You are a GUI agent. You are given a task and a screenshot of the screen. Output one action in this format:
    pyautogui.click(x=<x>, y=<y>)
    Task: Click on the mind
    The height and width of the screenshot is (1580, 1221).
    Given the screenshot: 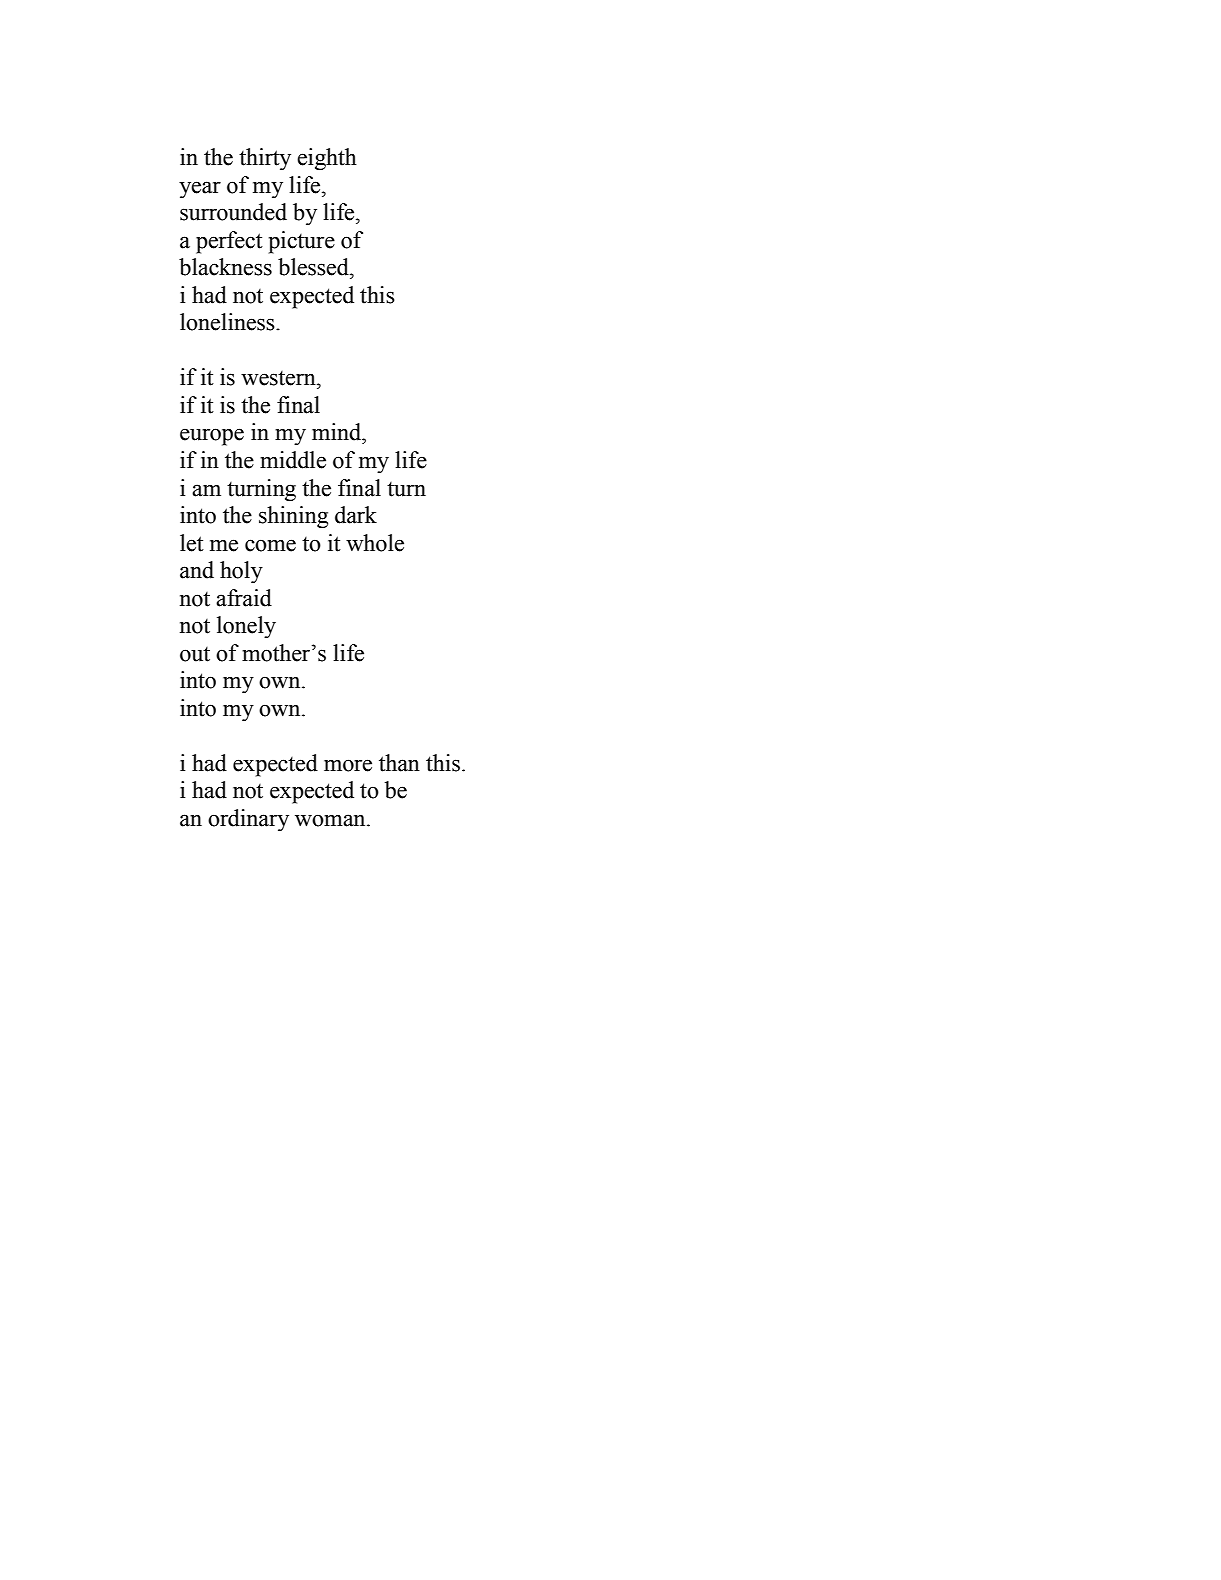 What is the action you would take?
    pyautogui.click(x=338, y=432)
